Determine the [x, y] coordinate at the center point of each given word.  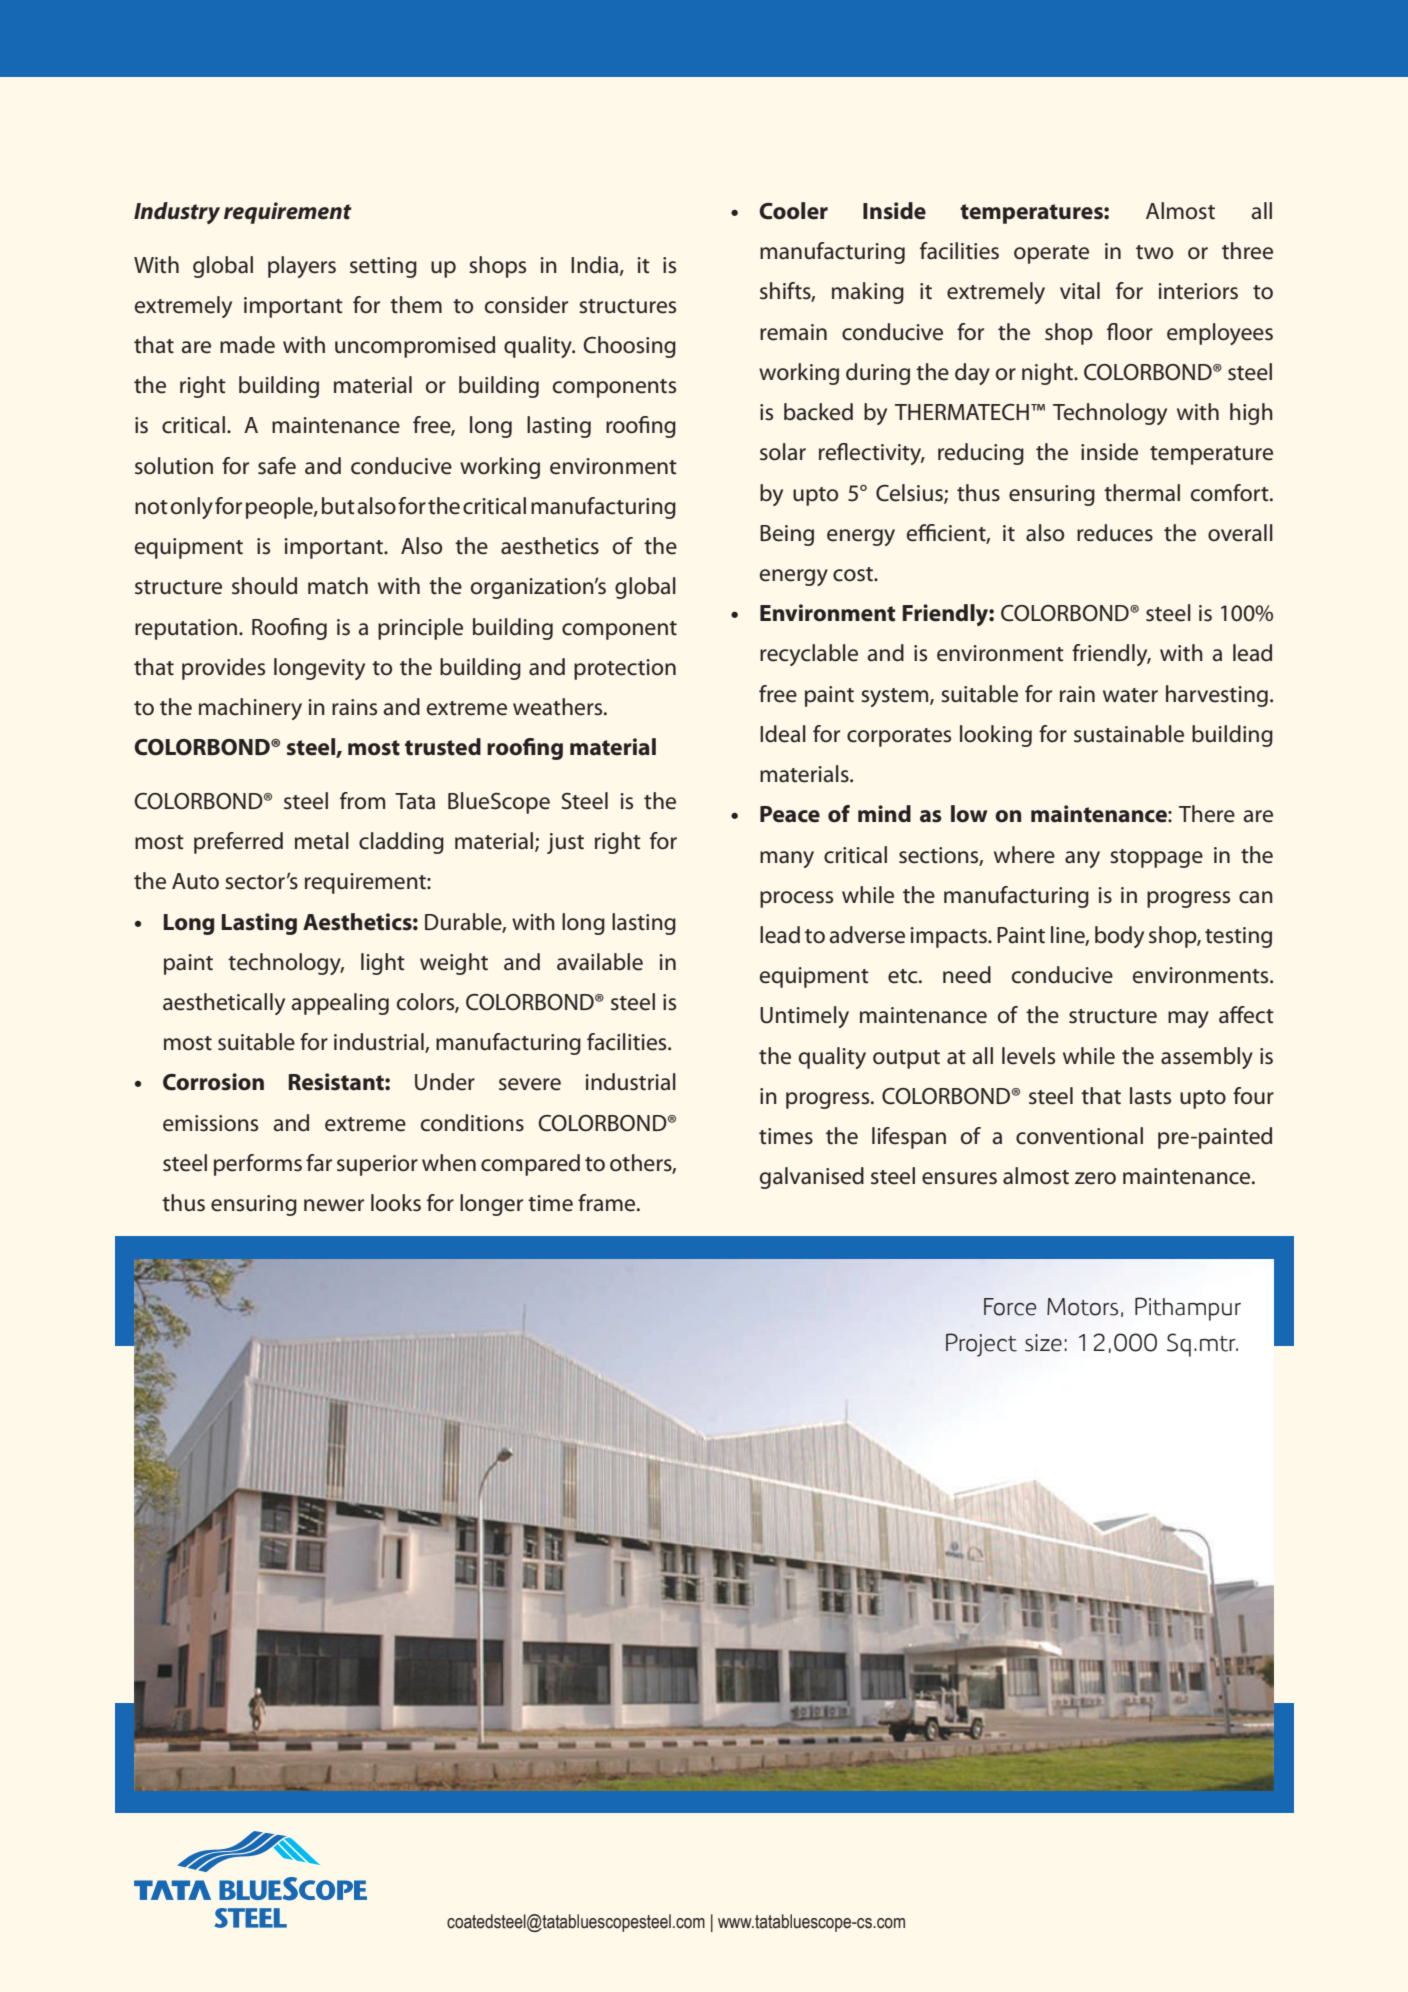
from [362, 801]
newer [334, 1205]
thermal [1142, 493]
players [302, 267]
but [338, 506]
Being [787, 535]
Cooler [793, 211]
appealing [340, 1004]
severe [530, 1084]
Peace [790, 814]
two [1154, 252]
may [1188, 1019]
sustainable [1129, 734]
